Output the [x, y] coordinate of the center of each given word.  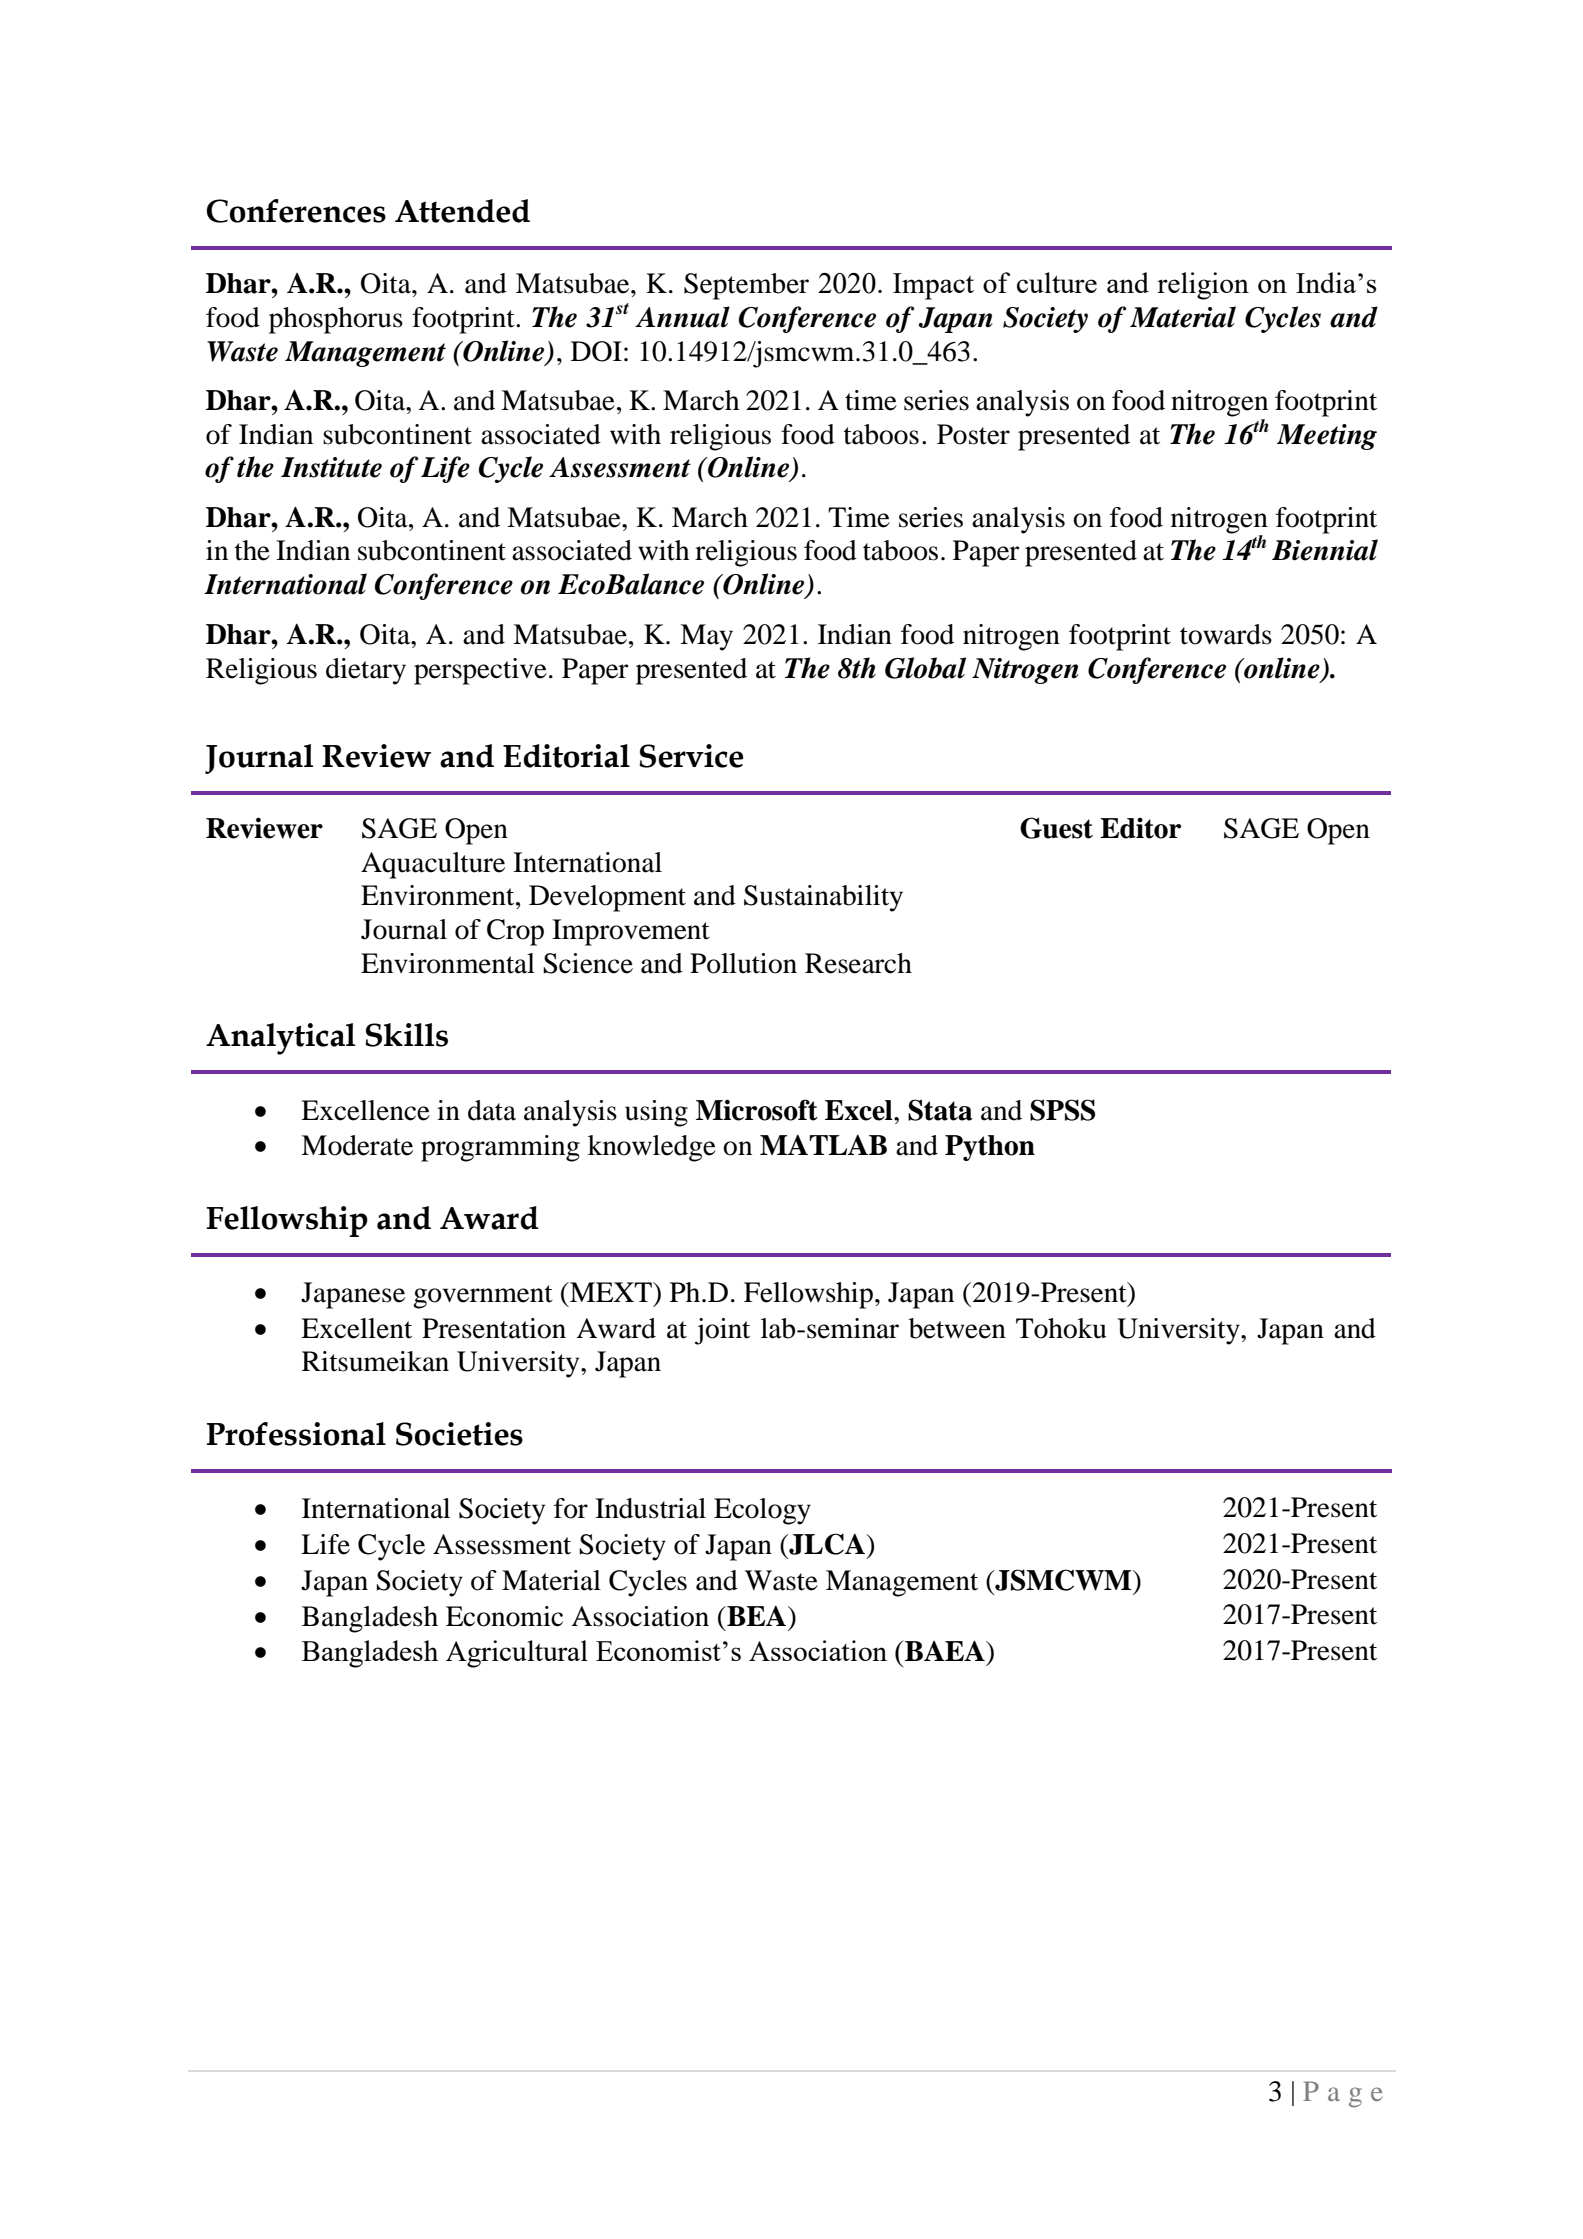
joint [722, 1331]
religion [1203, 286]
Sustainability [823, 898]
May [706, 637]
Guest [1056, 828]
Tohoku [1061, 1328]
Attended [462, 211]
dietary [366, 671]
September [746, 286]
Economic [504, 1616]
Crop [515, 932]
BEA [757, 1616]
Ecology [762, 1511]
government [483, 1297]
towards [1226, 634]
